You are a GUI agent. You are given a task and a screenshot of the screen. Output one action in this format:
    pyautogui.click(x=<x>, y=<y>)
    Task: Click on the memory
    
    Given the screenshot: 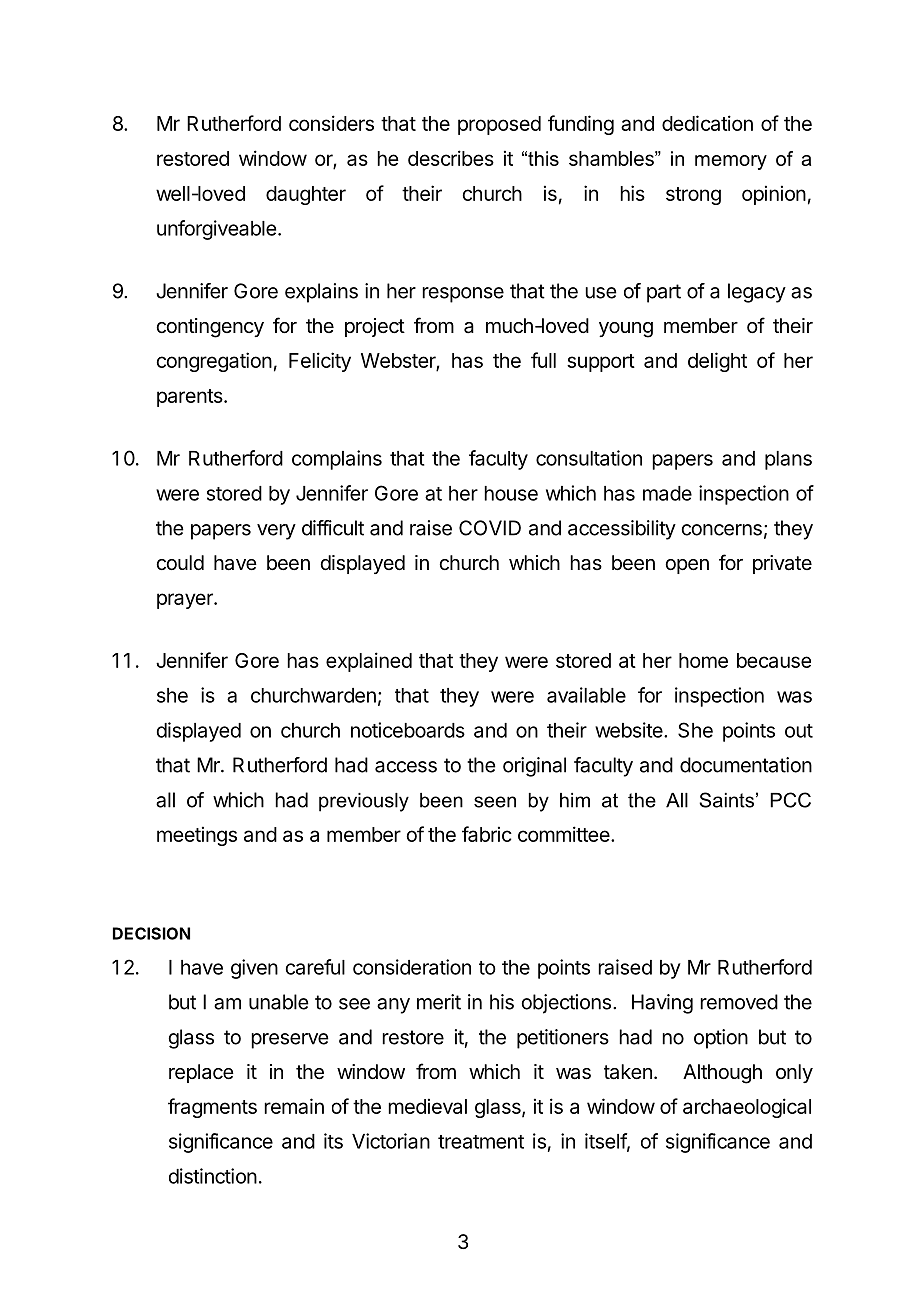 What is the action you would take?
    pyautogui.click(x=731, y=162)
